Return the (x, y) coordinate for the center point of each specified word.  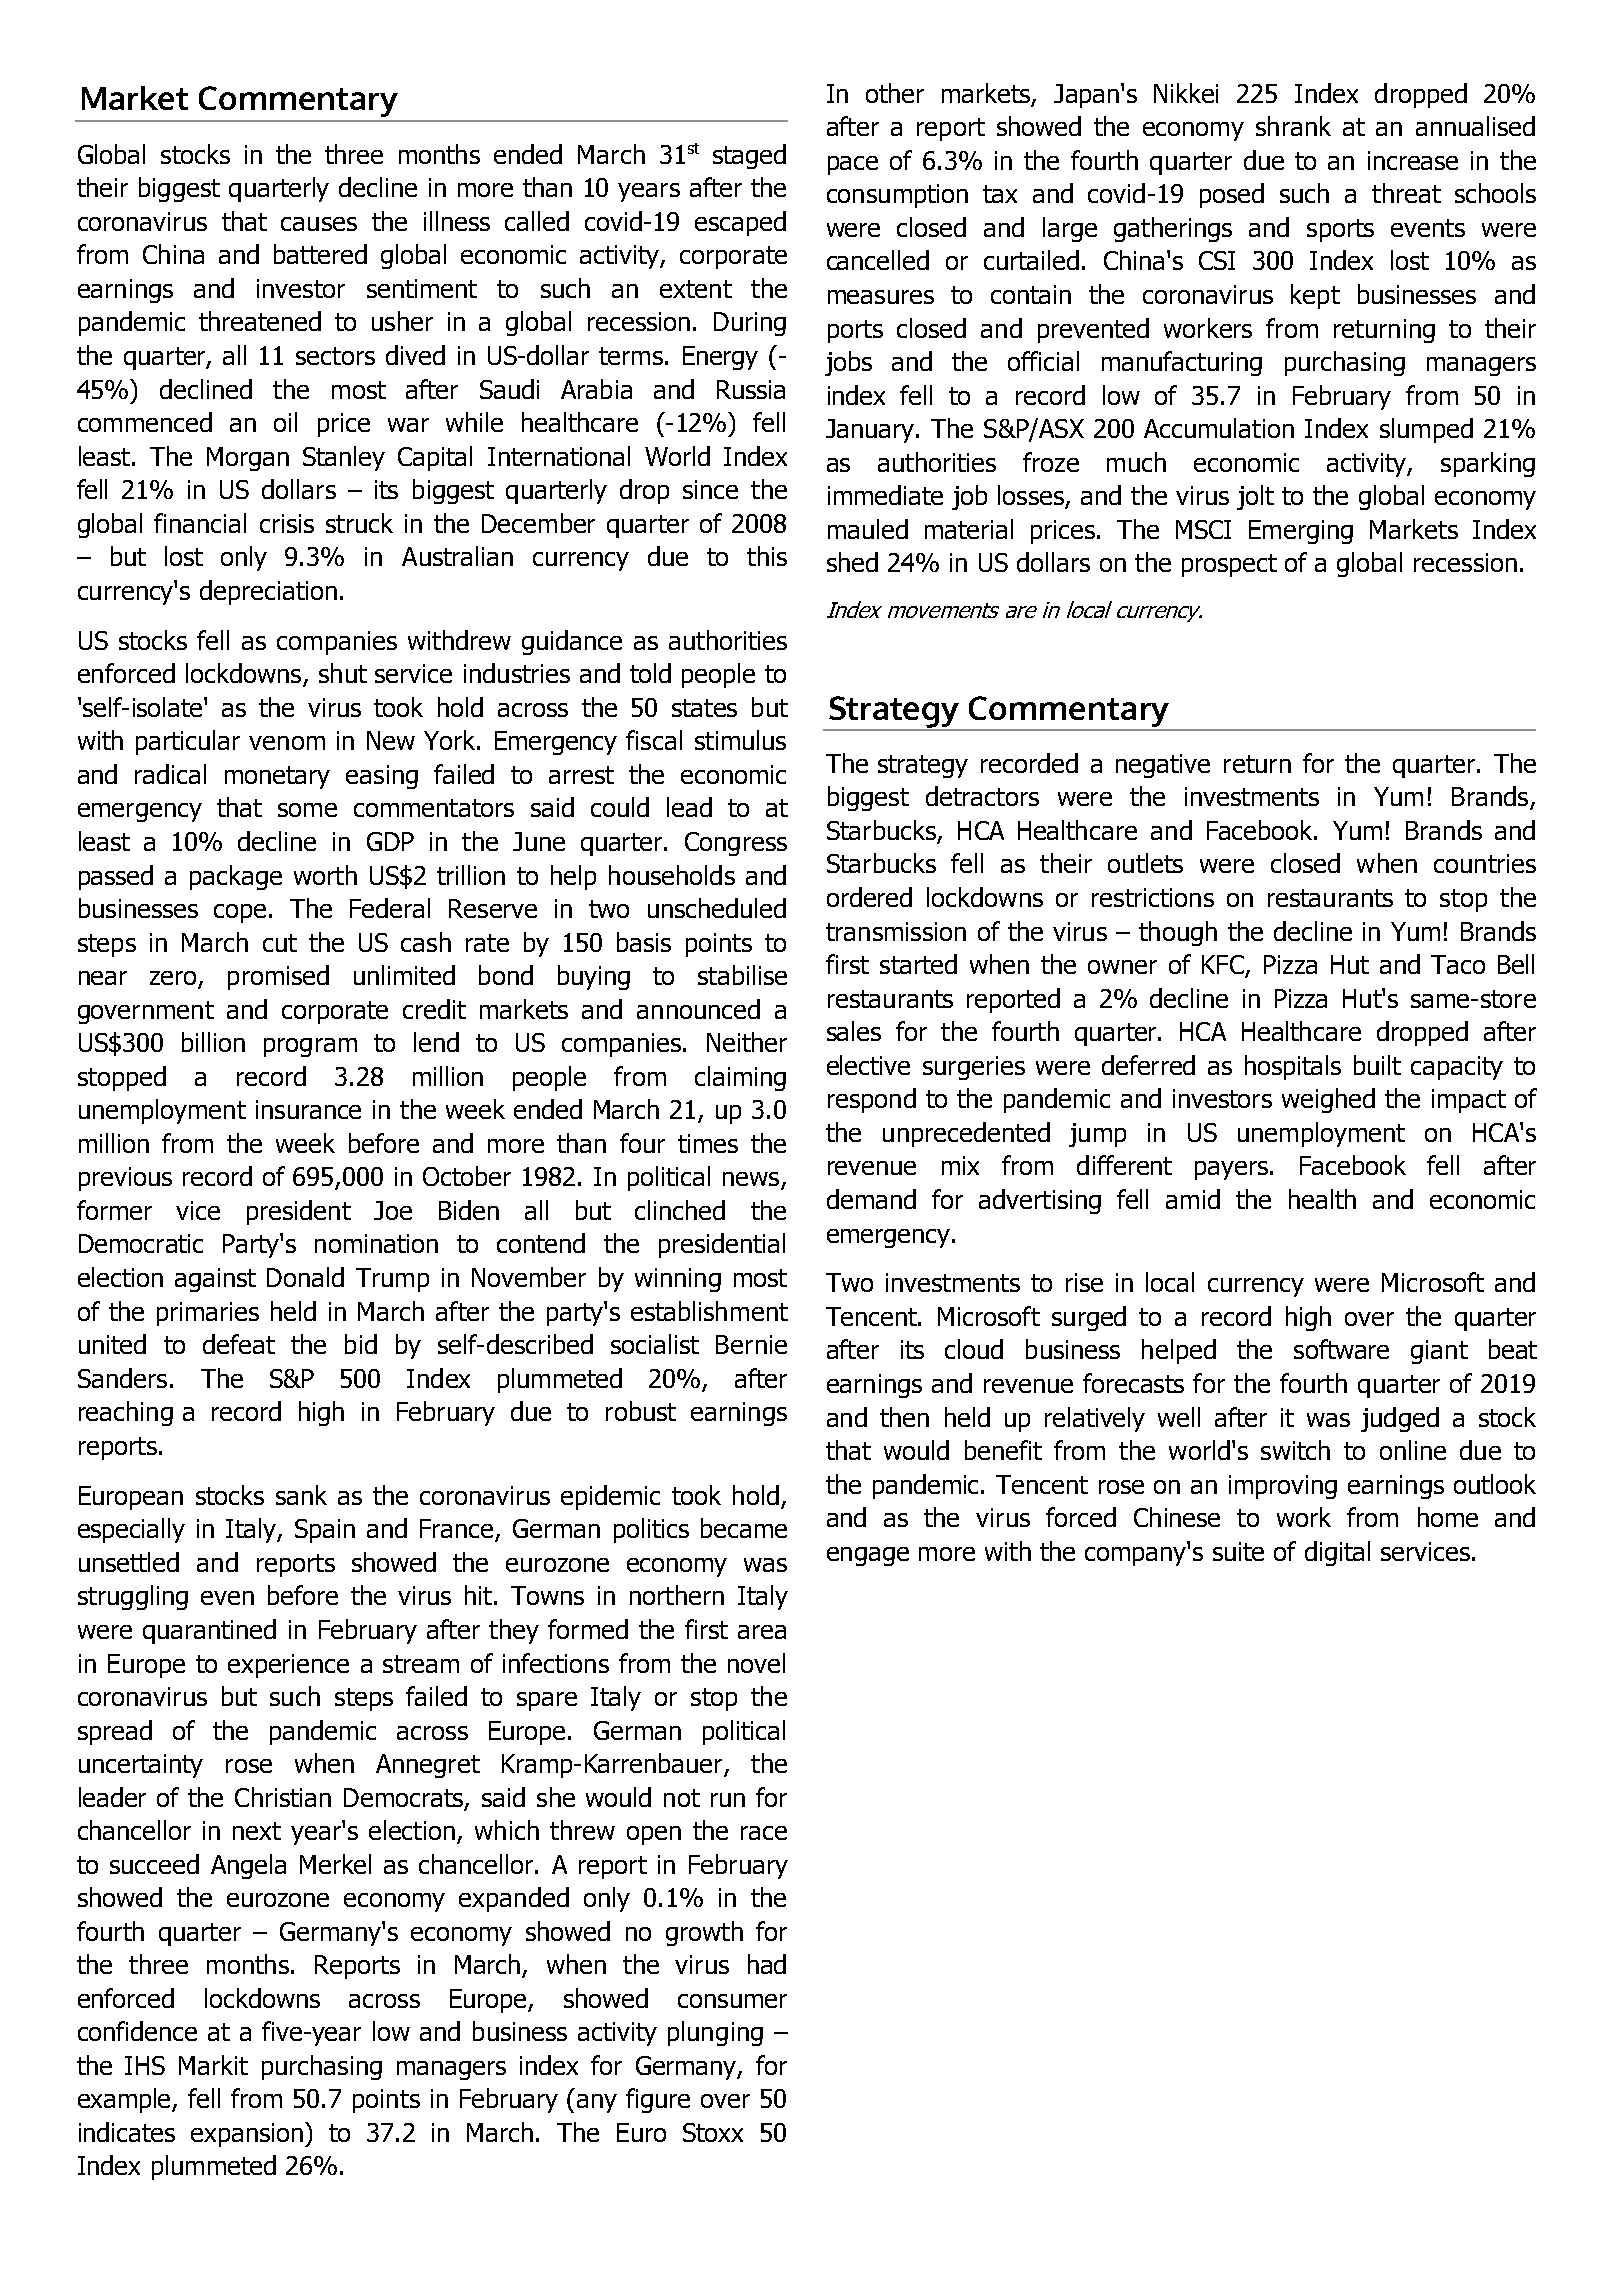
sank (301, 1495)
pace (853, 165)
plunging (715, 2033)
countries (1485, 863)
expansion (248, 2134)
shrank (1293, 126)
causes (319, 224)
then (904, 1417)
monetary (277, 777)
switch (1295, 1450)
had (767, 1964)
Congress (736, 844)
